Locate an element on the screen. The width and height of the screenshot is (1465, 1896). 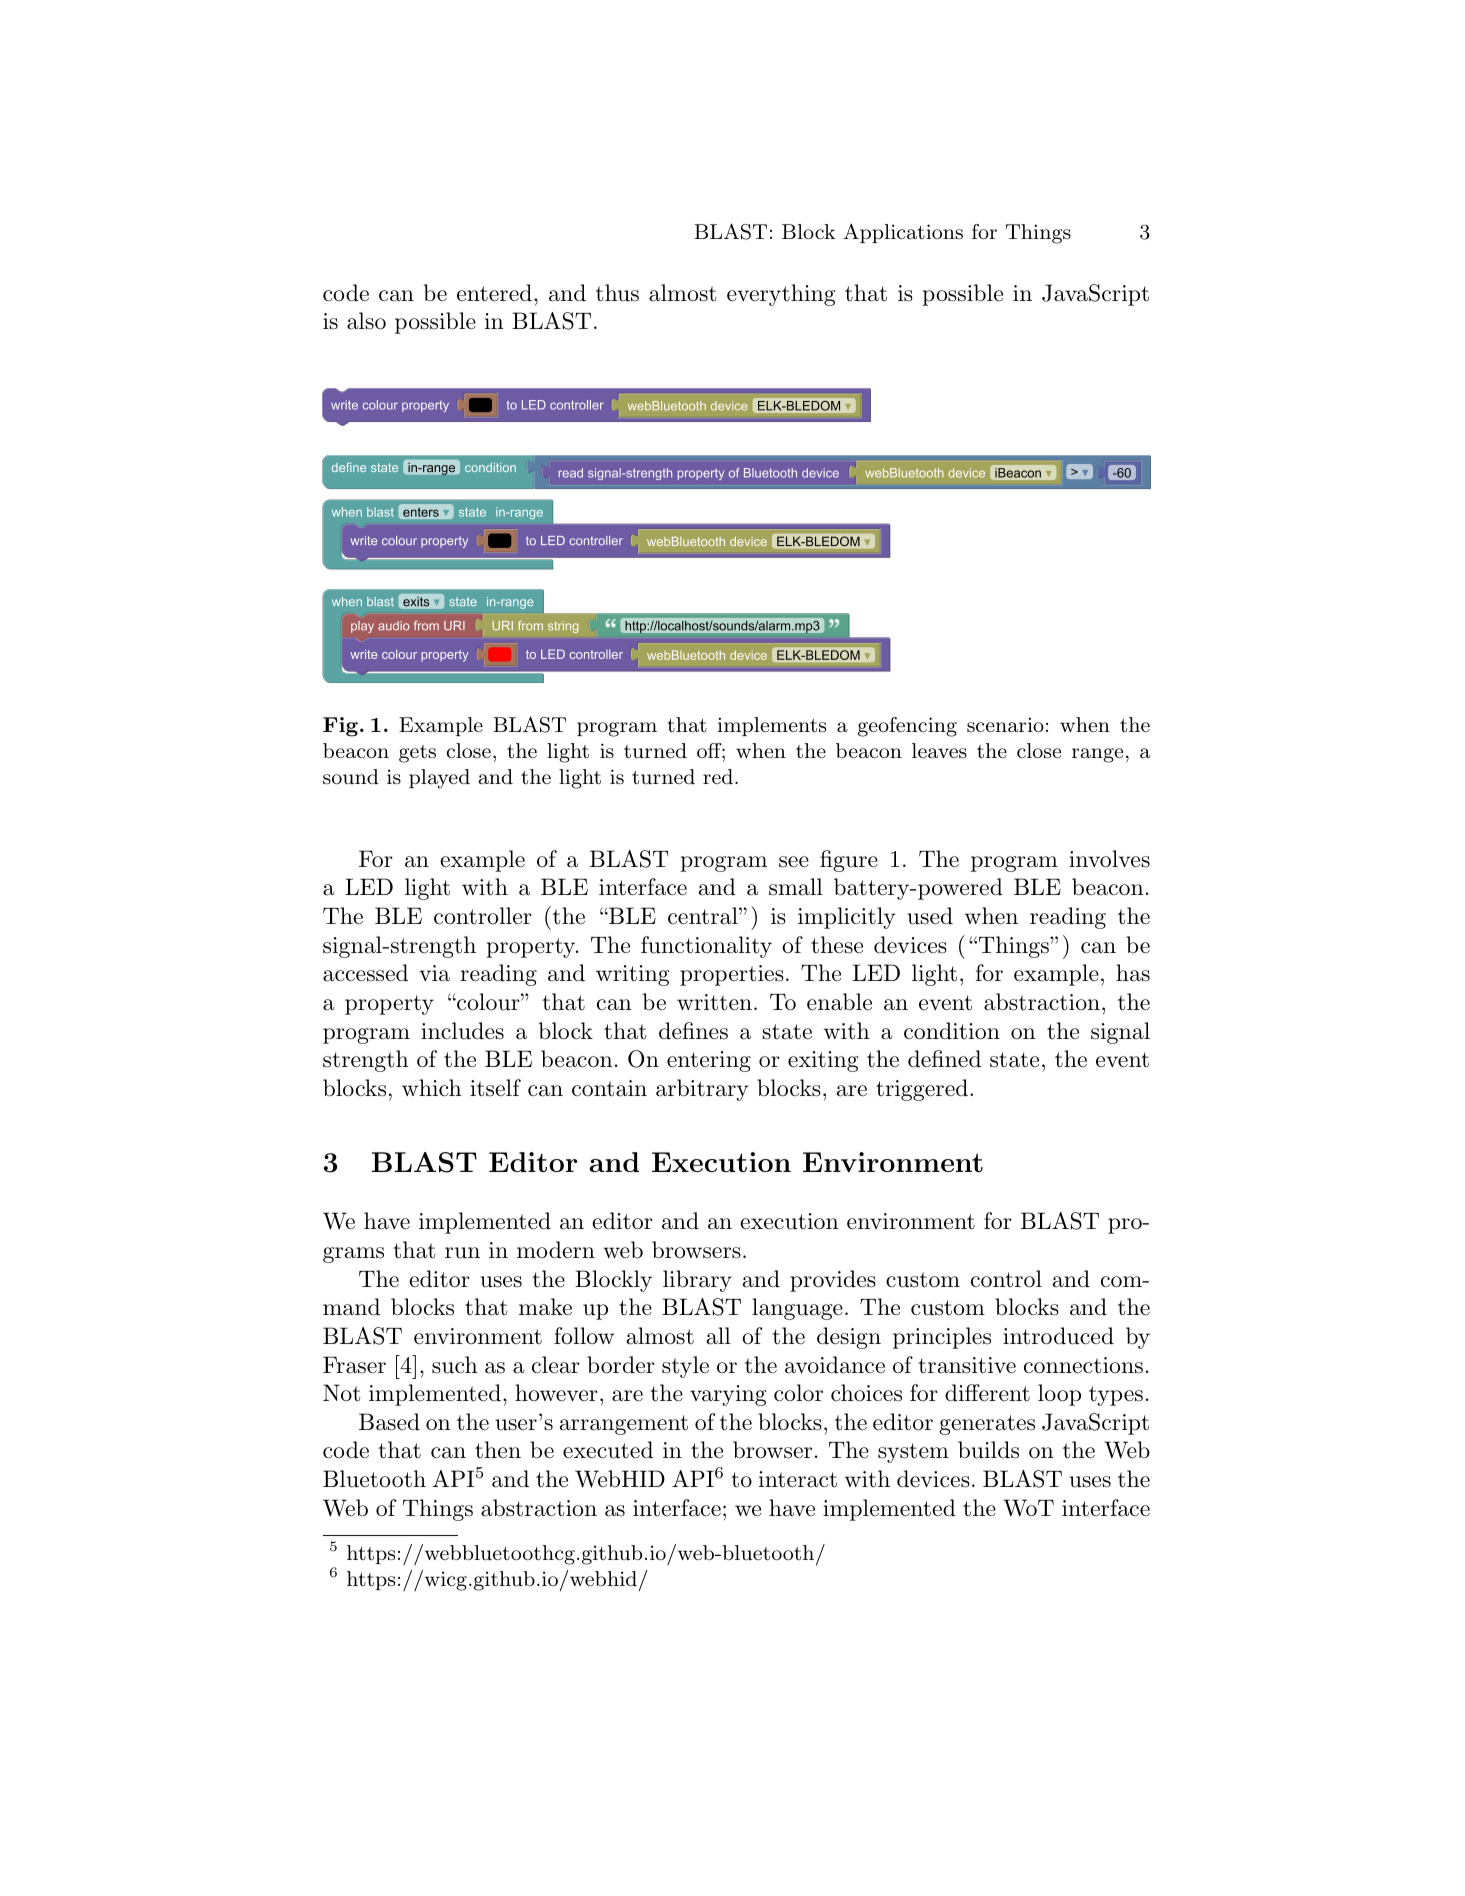
Applications is located at coordinates (903, 233).
